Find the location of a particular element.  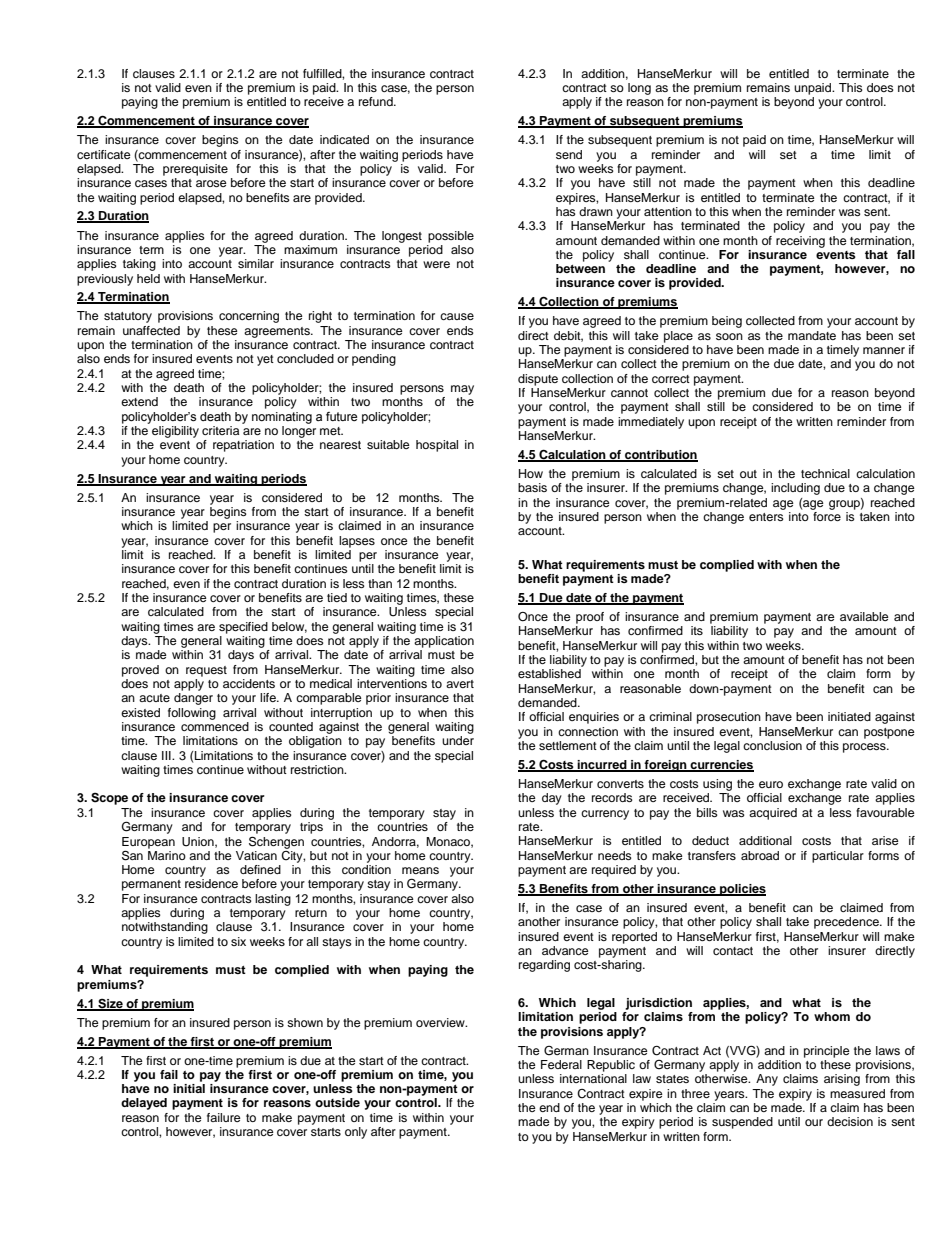

application is located at coordinates (444, 642).
